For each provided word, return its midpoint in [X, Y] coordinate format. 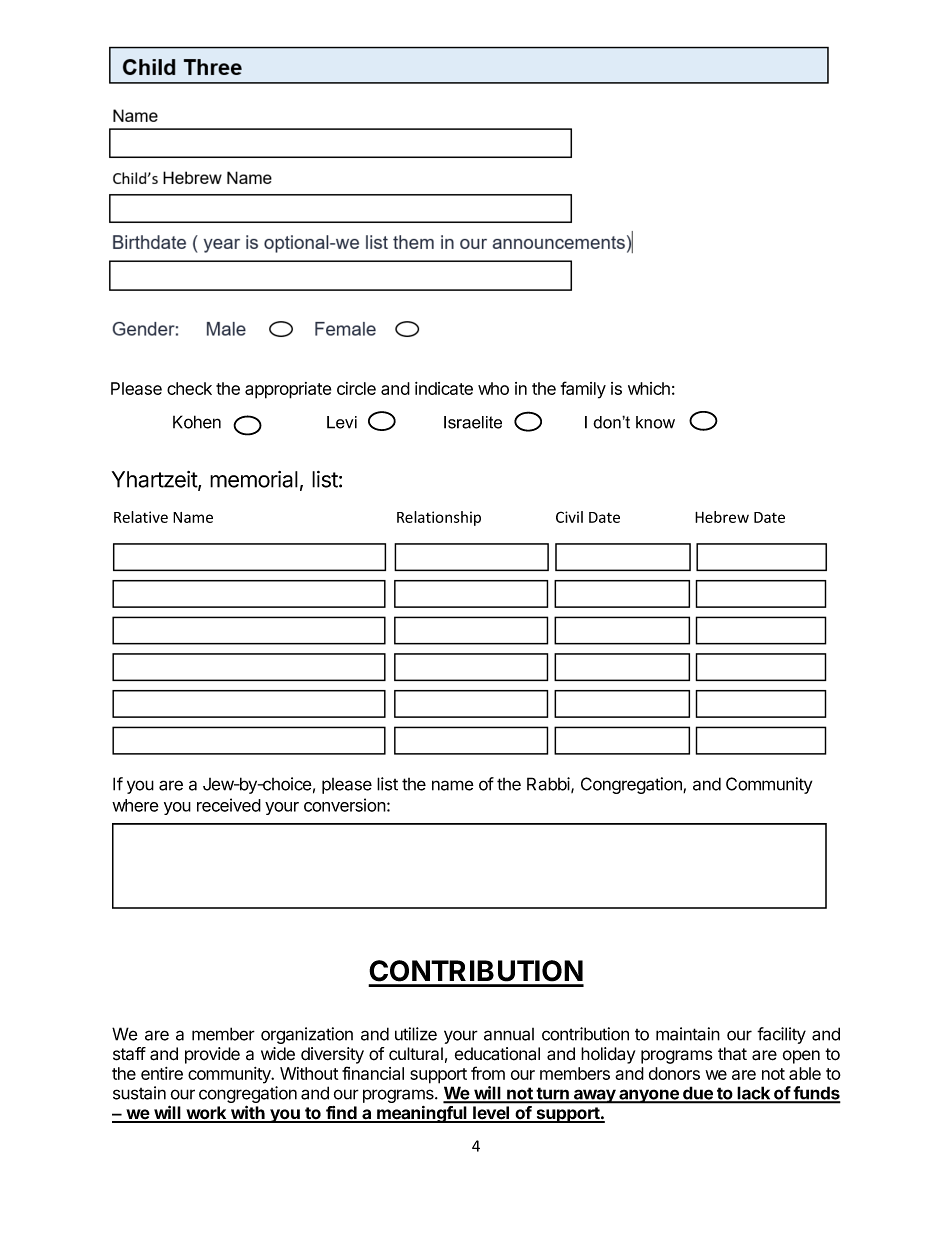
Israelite [473, 422]
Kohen [197, 422]
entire [162, 1073]
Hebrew [722, 517]
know [655, 422]
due [698, 1094]
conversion [345, 805]
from [488, 1073]
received [229, 805]
